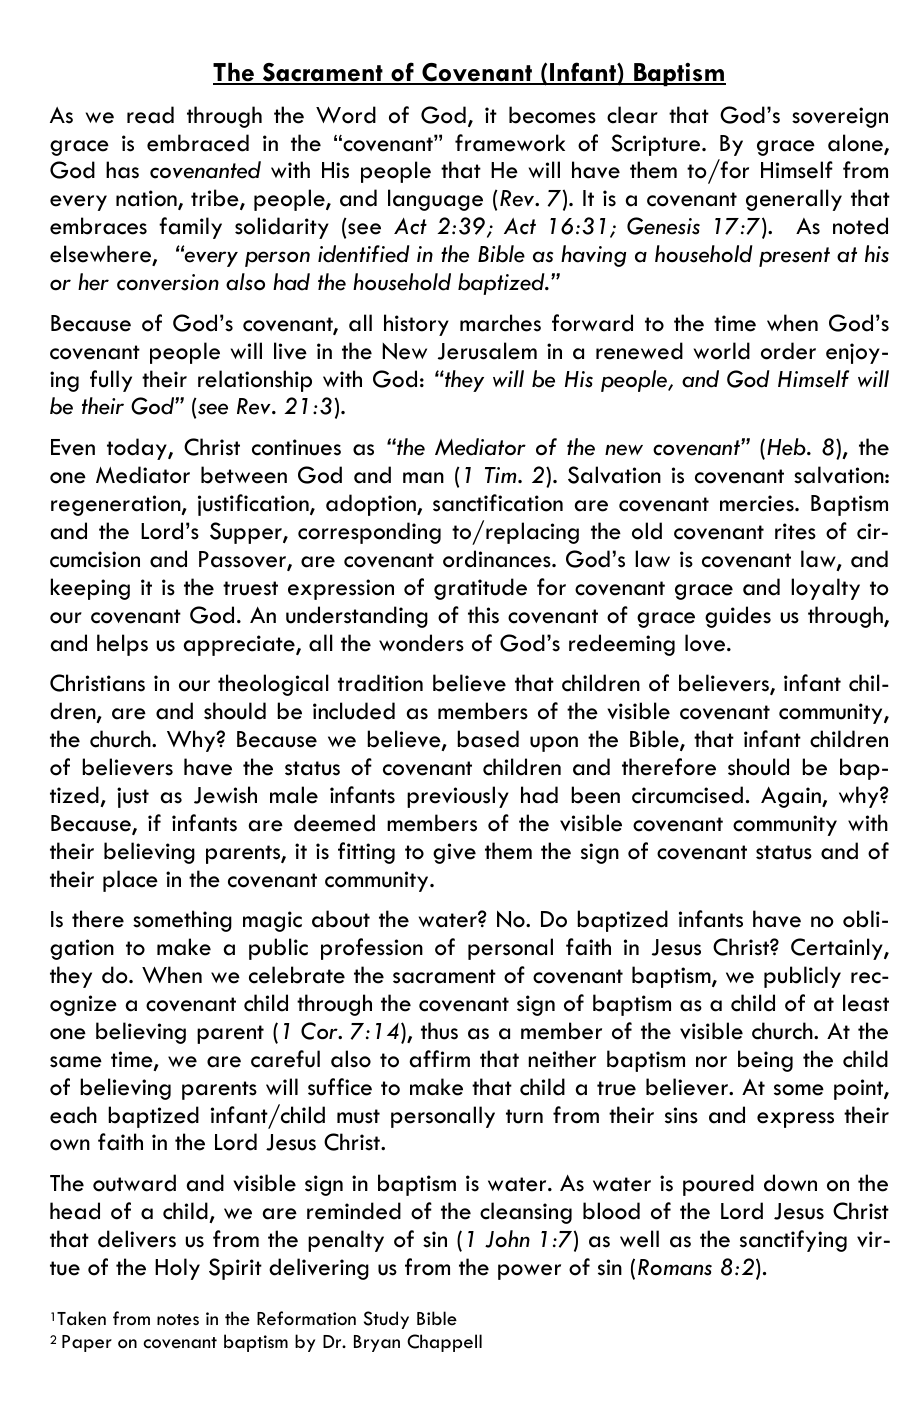 The width and height of the screenshot is (923, 1426). I want to click on Supper, so click(247, 533).
